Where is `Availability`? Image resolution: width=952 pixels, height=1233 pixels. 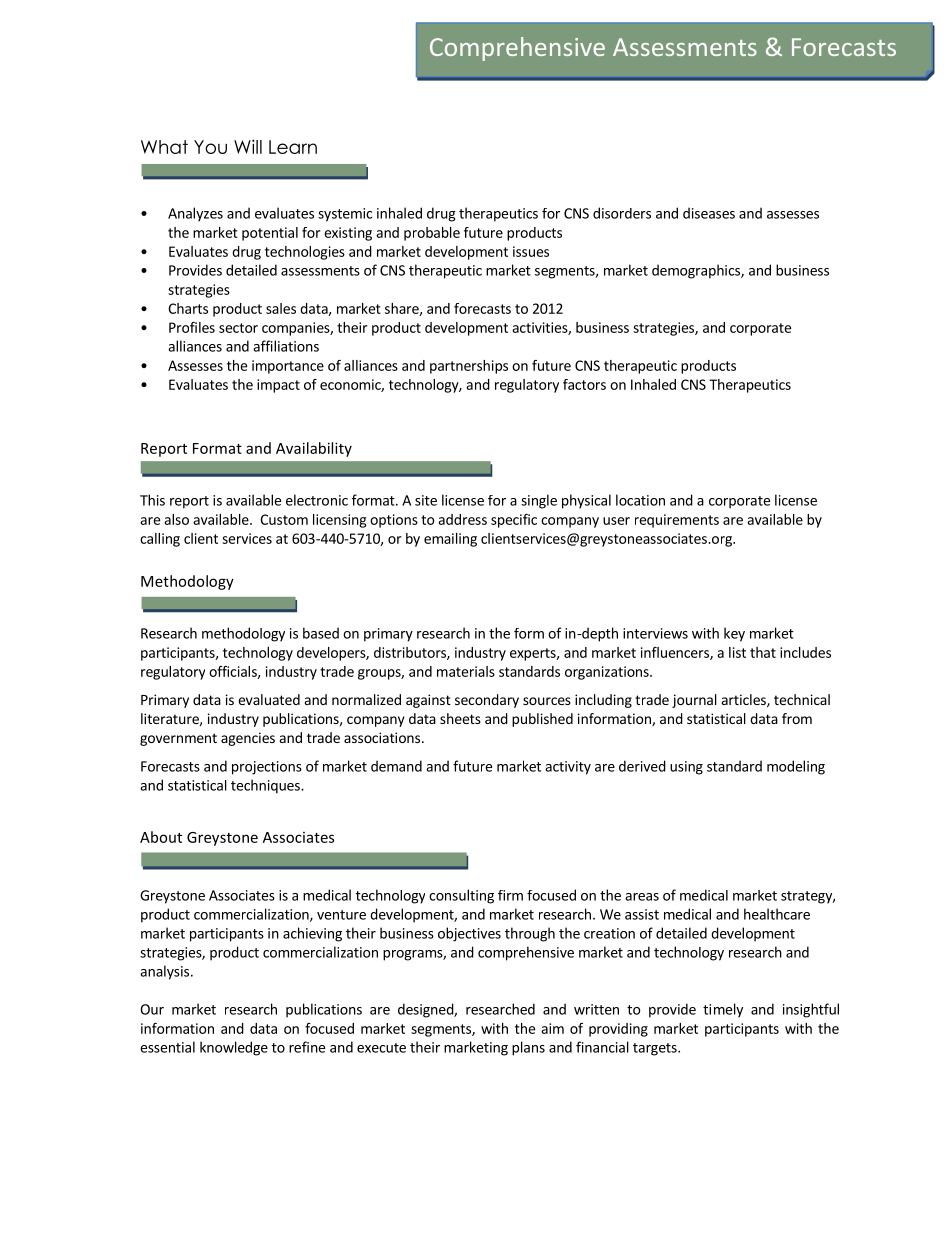
Availability is located at coordinates (314, 449).
